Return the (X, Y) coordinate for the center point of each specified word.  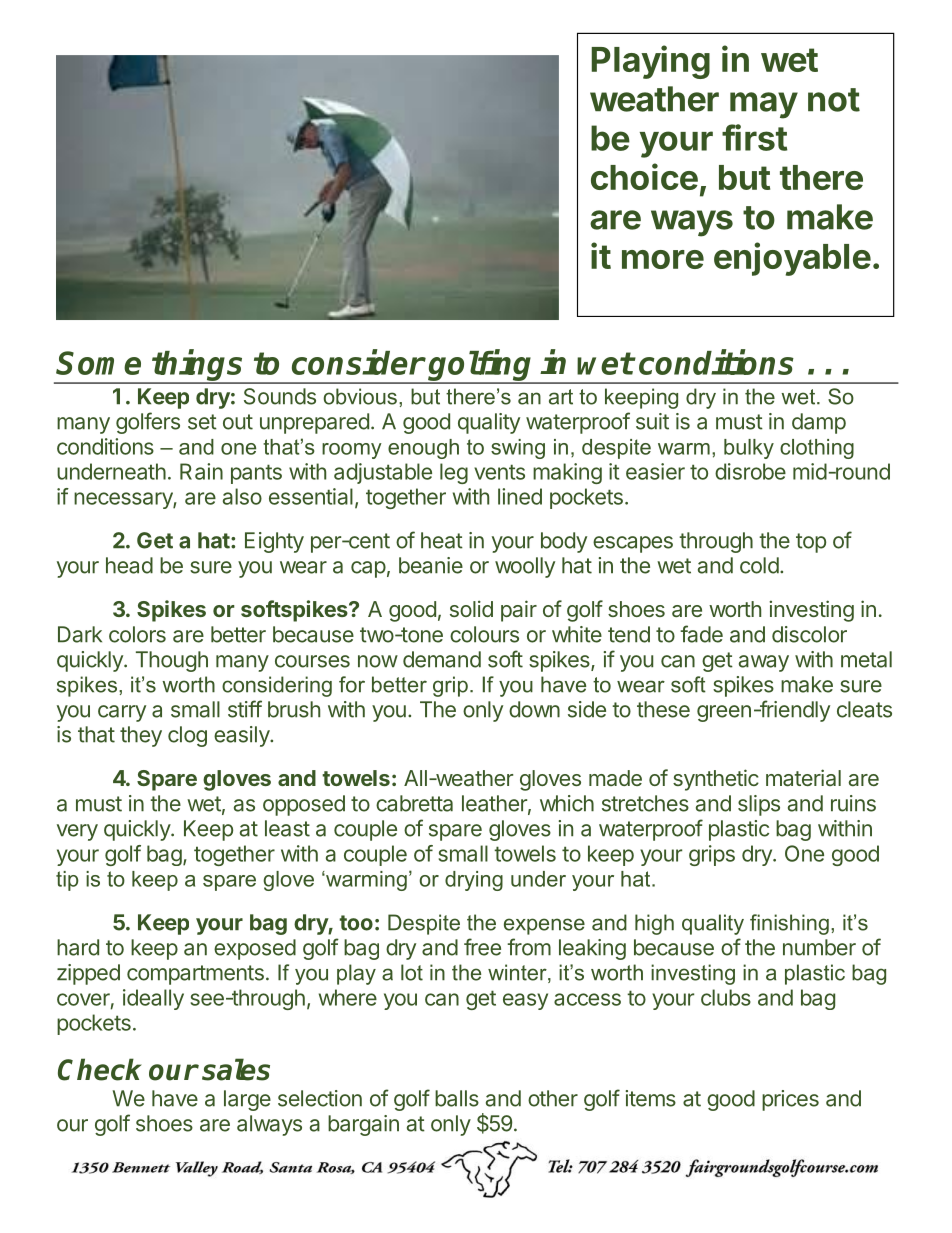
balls (457, 1098)
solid (471, 608)
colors (137, 634)
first (755, 137)
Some (98, 363)
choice (644, 176)
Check (100, 1069)
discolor (809, 634)
